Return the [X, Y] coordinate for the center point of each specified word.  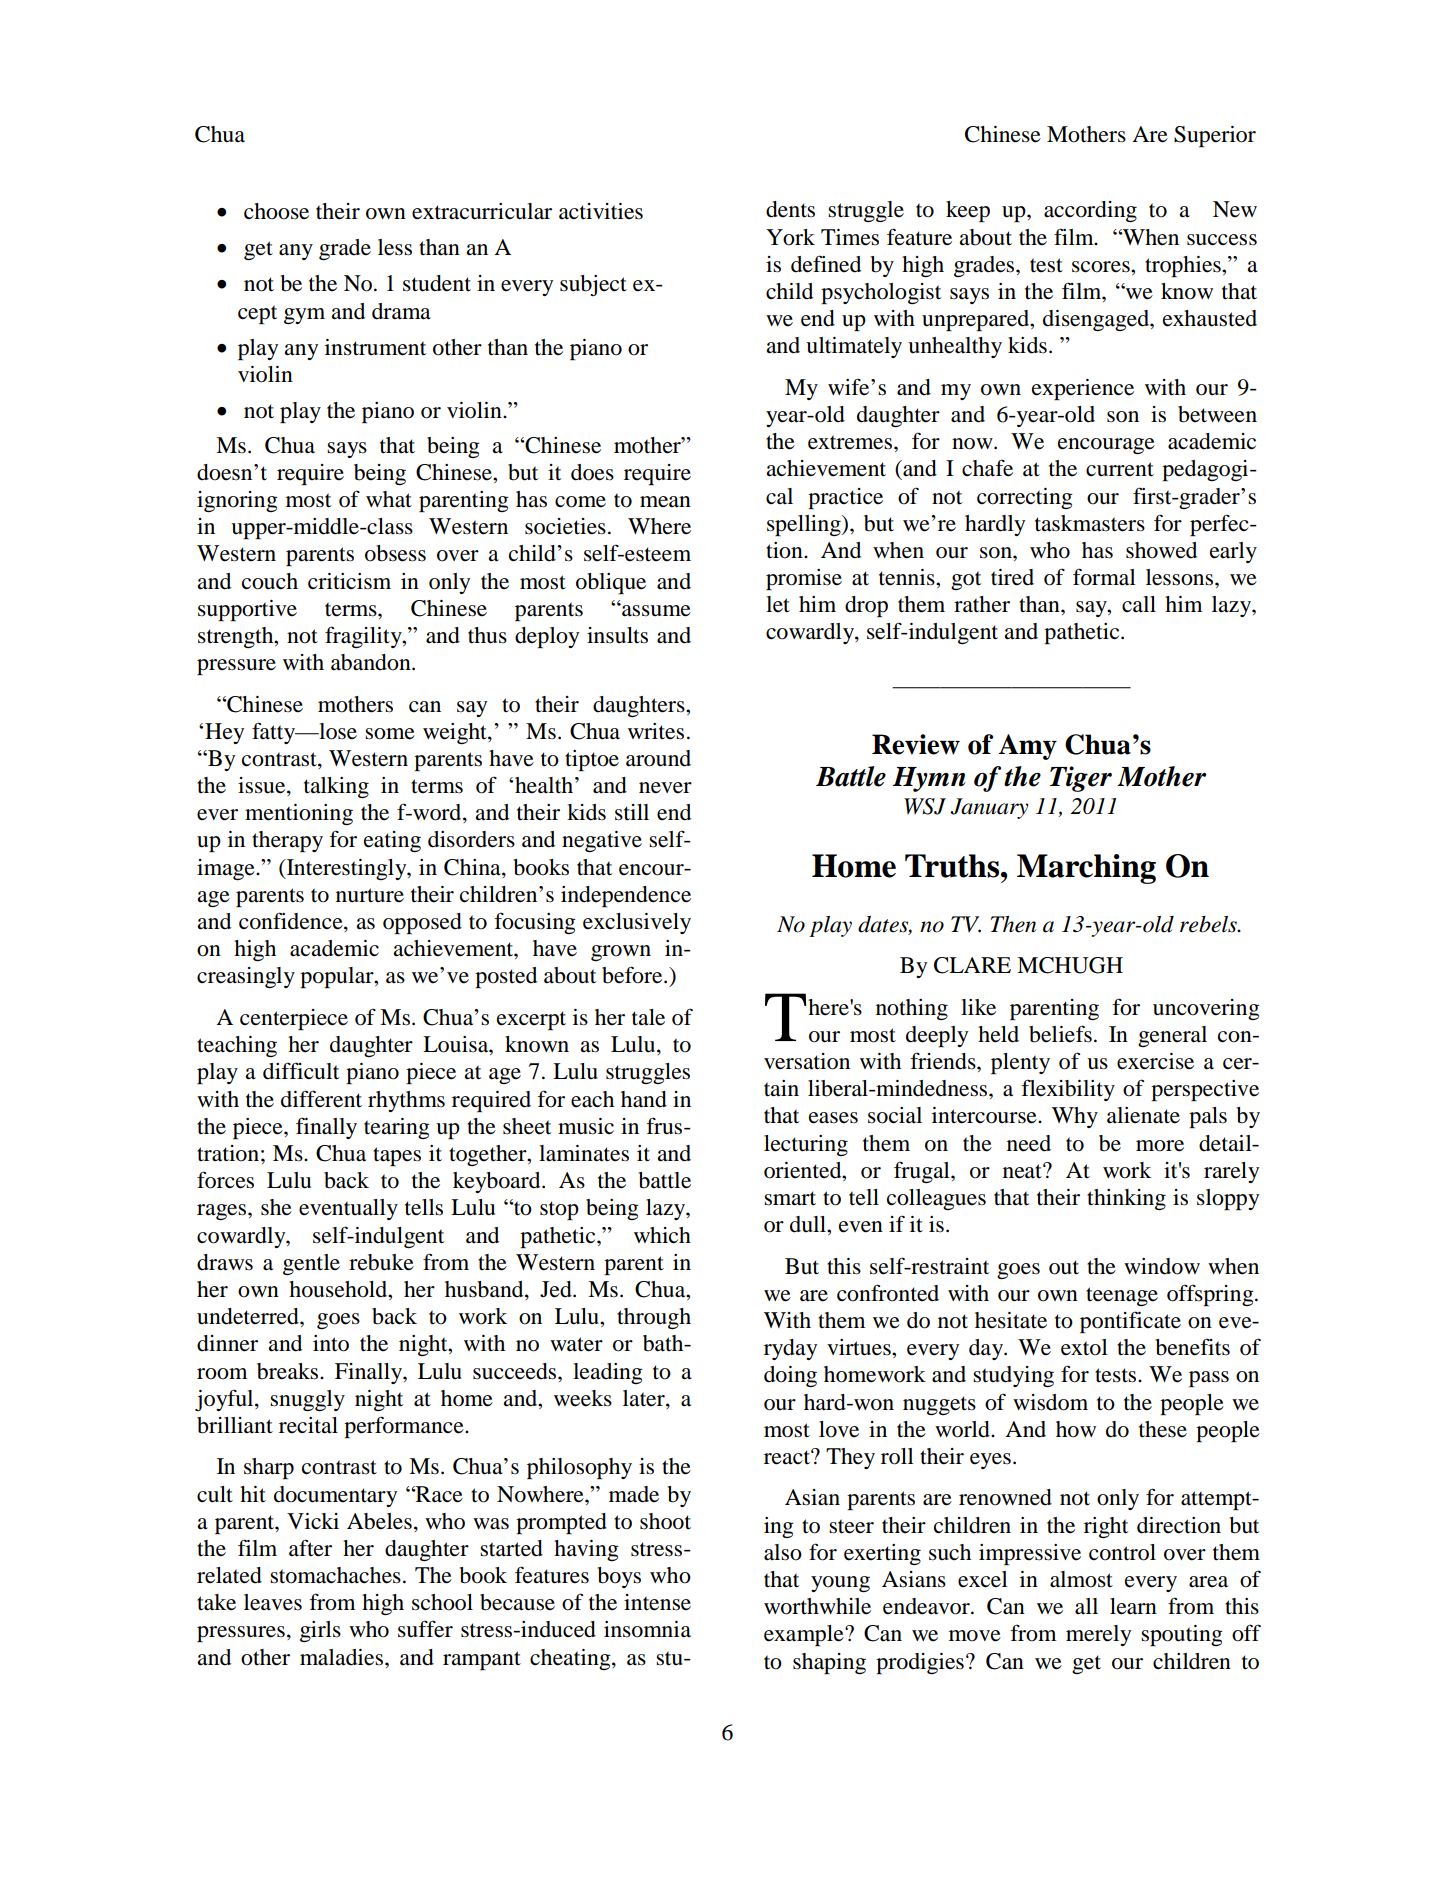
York [790, 237]
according [1090, 211]
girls [320, 1631]
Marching [1086, 869]
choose [276, 211]
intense [657, 1602]
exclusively [637, 923]
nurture [370, 895]
